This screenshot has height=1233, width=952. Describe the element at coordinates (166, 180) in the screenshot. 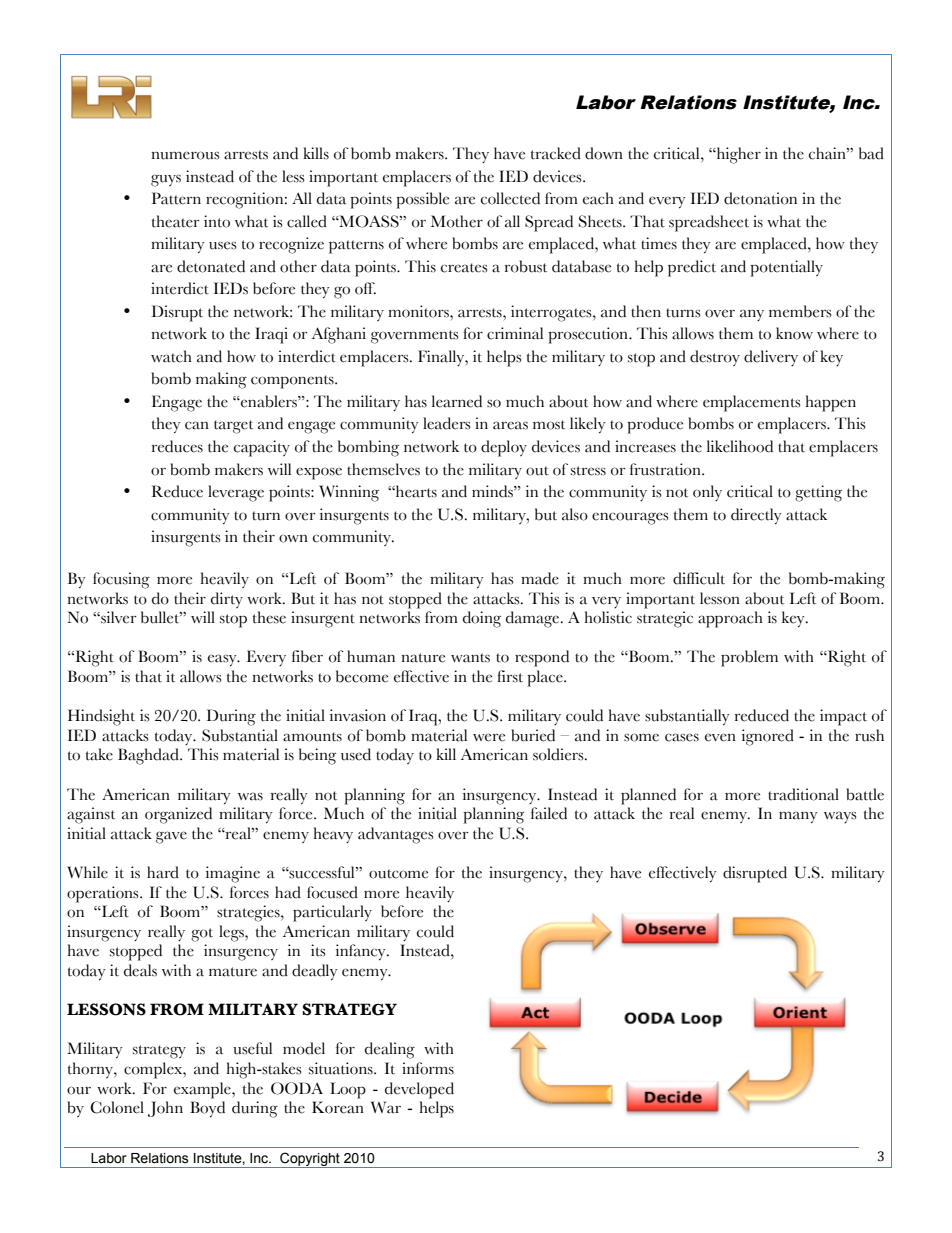

I see `guys` at that location.
